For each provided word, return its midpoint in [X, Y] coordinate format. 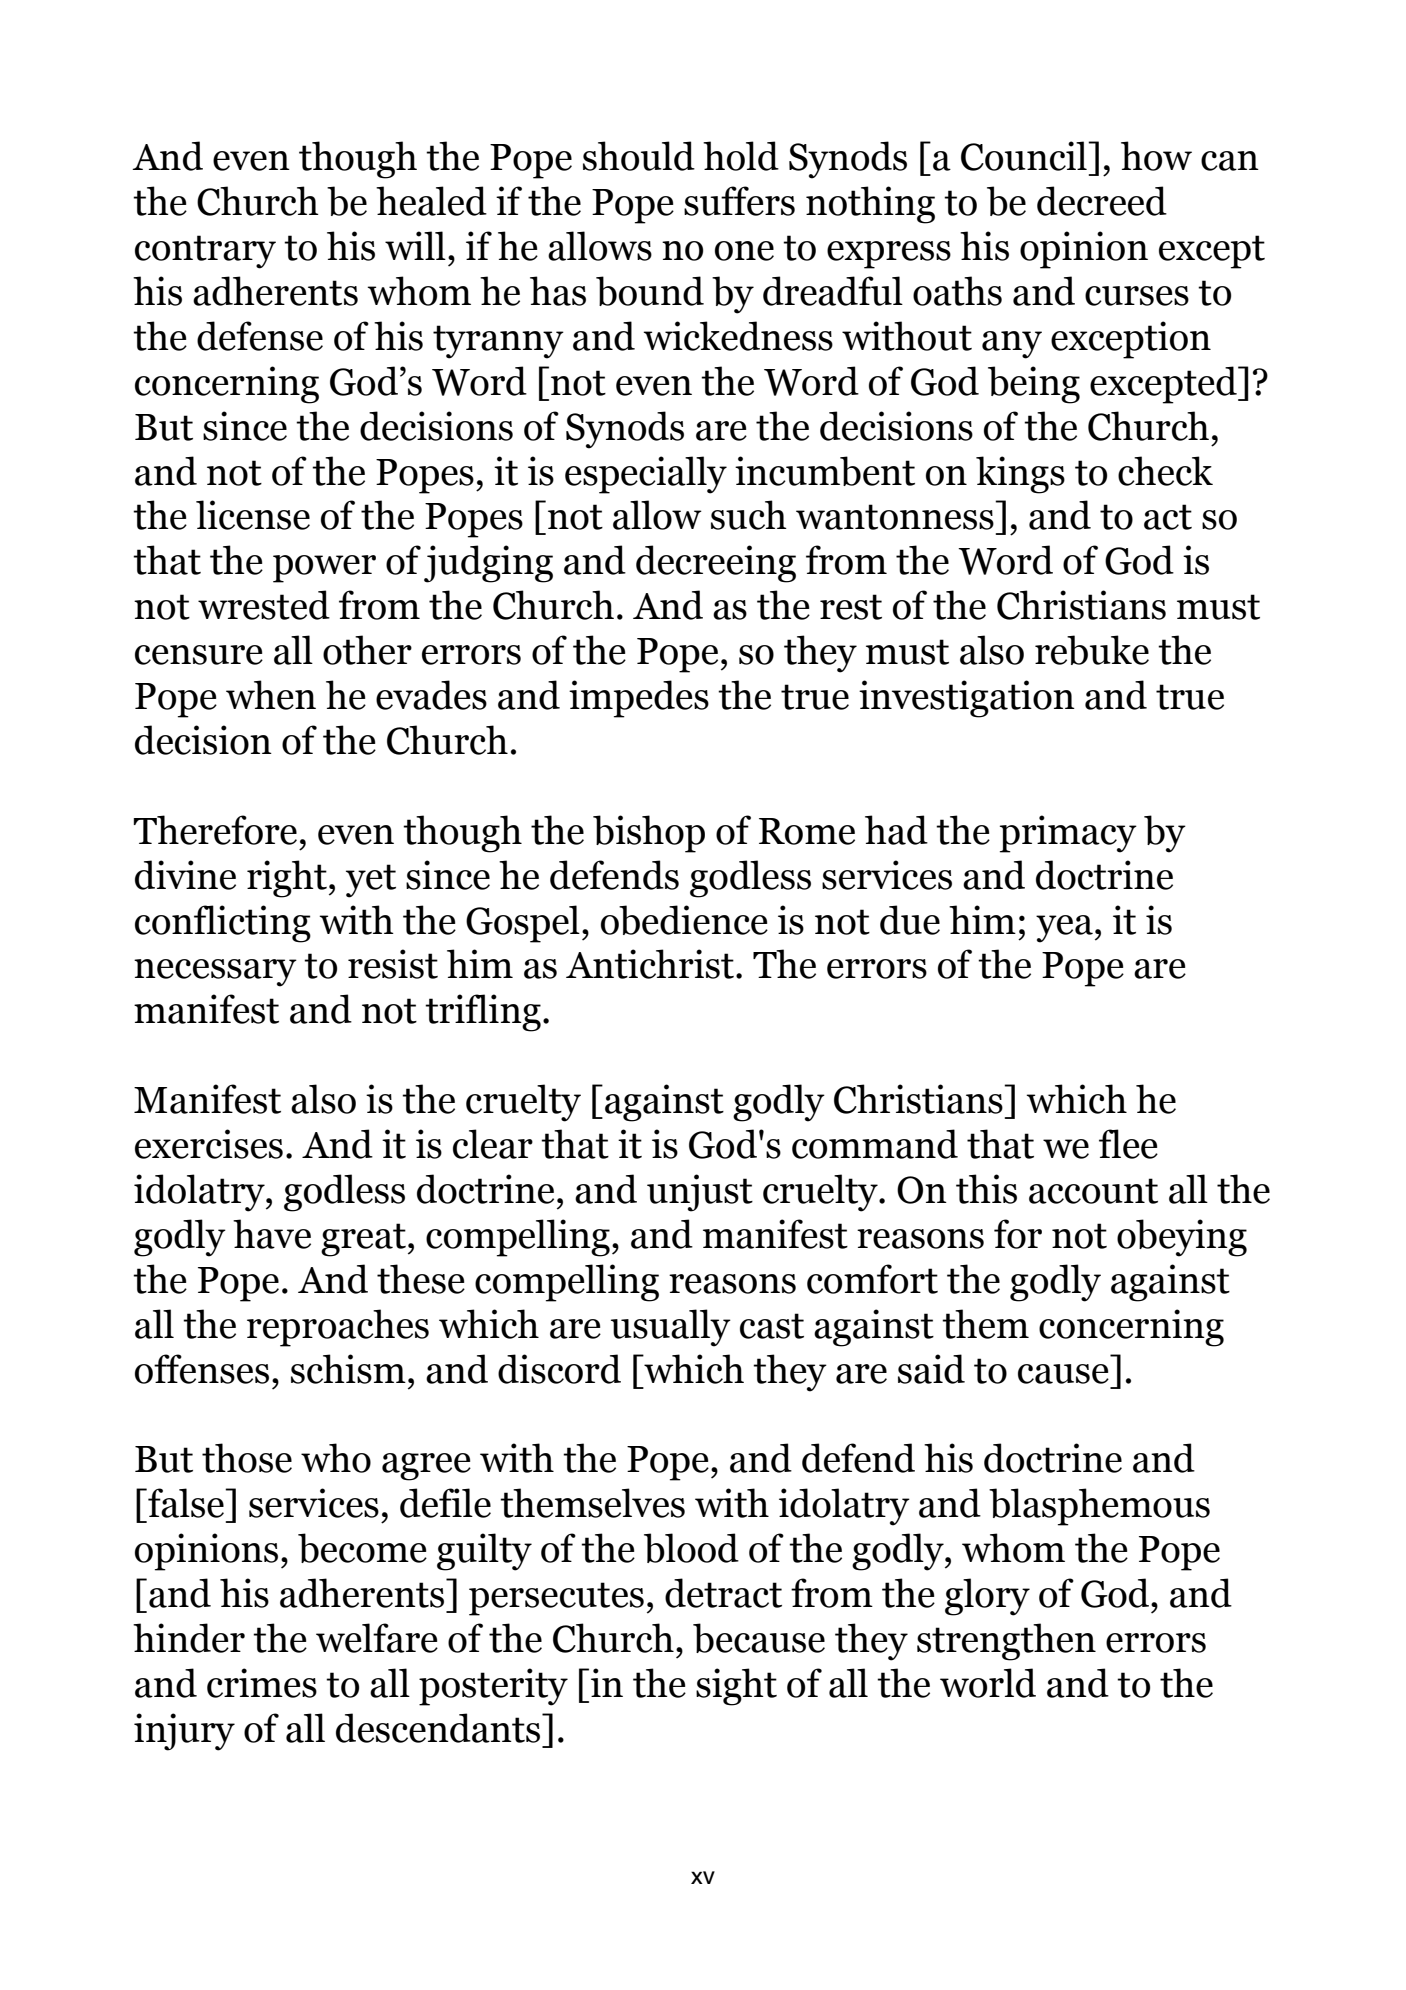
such [749, 515]
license [253, 515]
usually [671, 1328]
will [415, 245]
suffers [739, 201]
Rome [807, 831]
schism [348, 1369]
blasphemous [1099, 1507]
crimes [262, 1683]
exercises [209, 1144]
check [1165, 471]
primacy [1068, 834]
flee [1128, 1144]
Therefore [215, 830]
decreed [1102, 201]
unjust [700, 1193]
